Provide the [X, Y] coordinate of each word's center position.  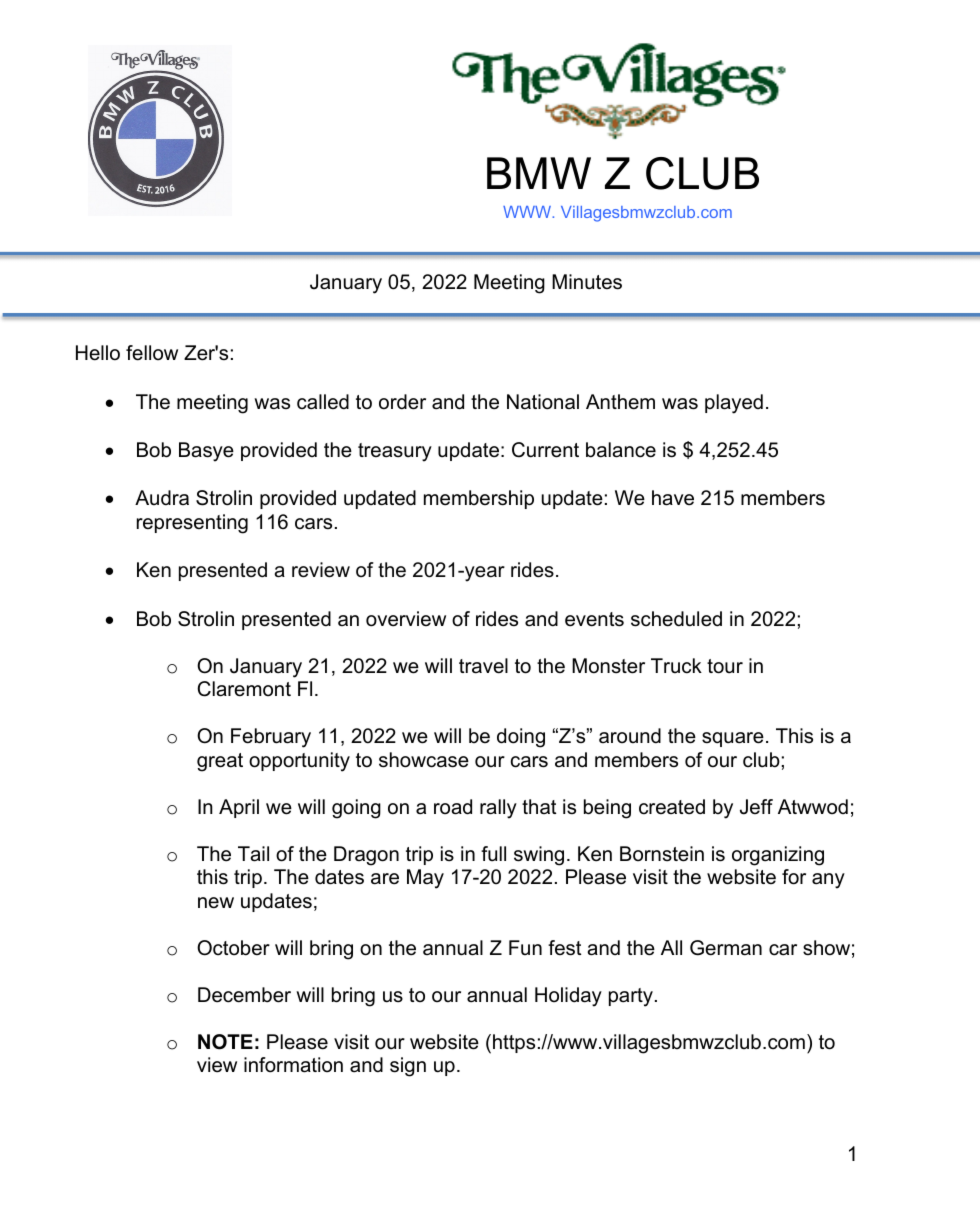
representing [192, 524]
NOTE [225, 1042]
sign [408, 1067]
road [453, 807]
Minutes [587, 282]
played [734, 404]
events [594, 619]
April [239, 808]
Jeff [756, 807]
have [673, 498]
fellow [152, 353]
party [631, 997]
